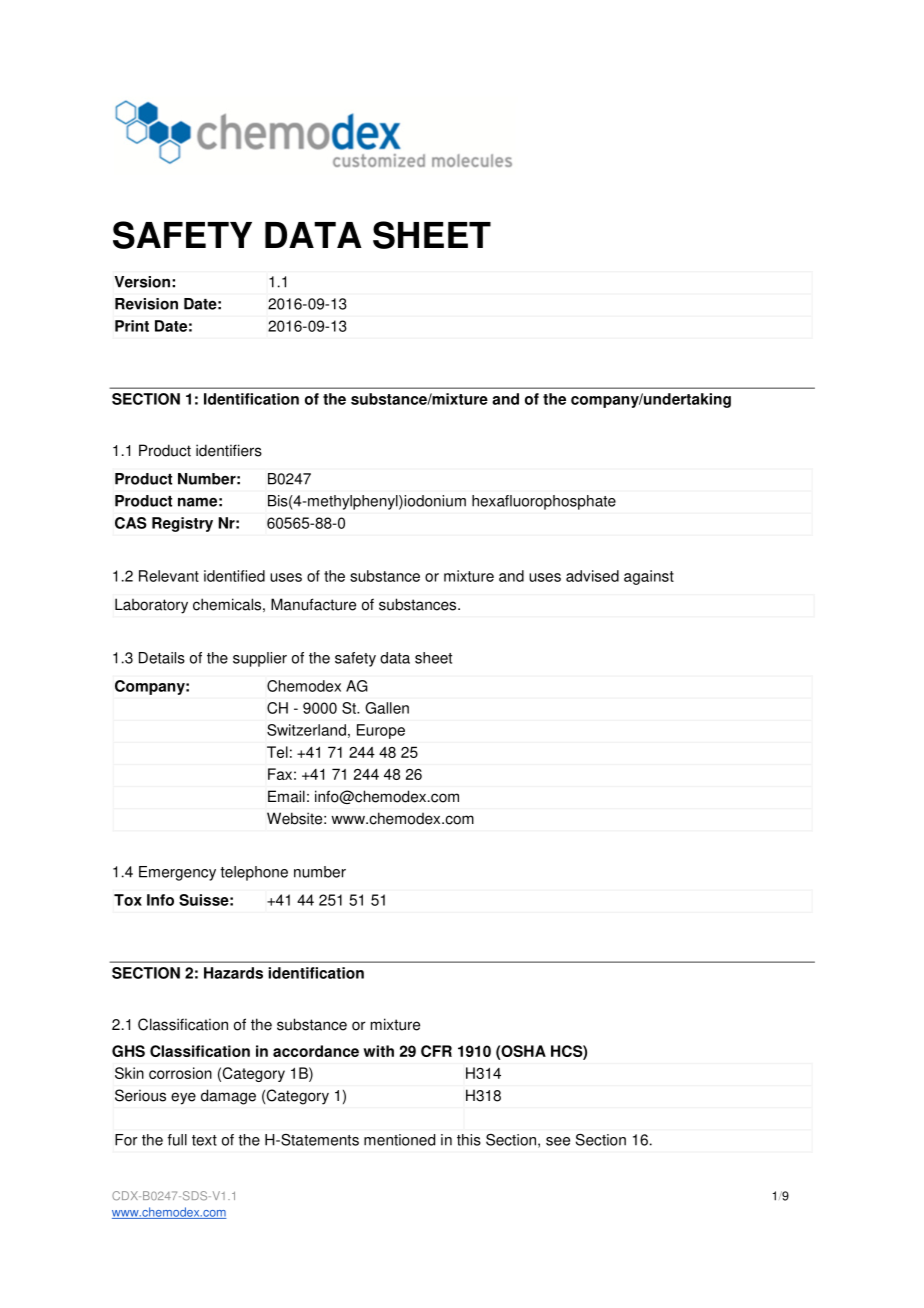 Image resolution: width=924 pixels, height=1308 pixels. I want to click on advised, so click(592, 576).
